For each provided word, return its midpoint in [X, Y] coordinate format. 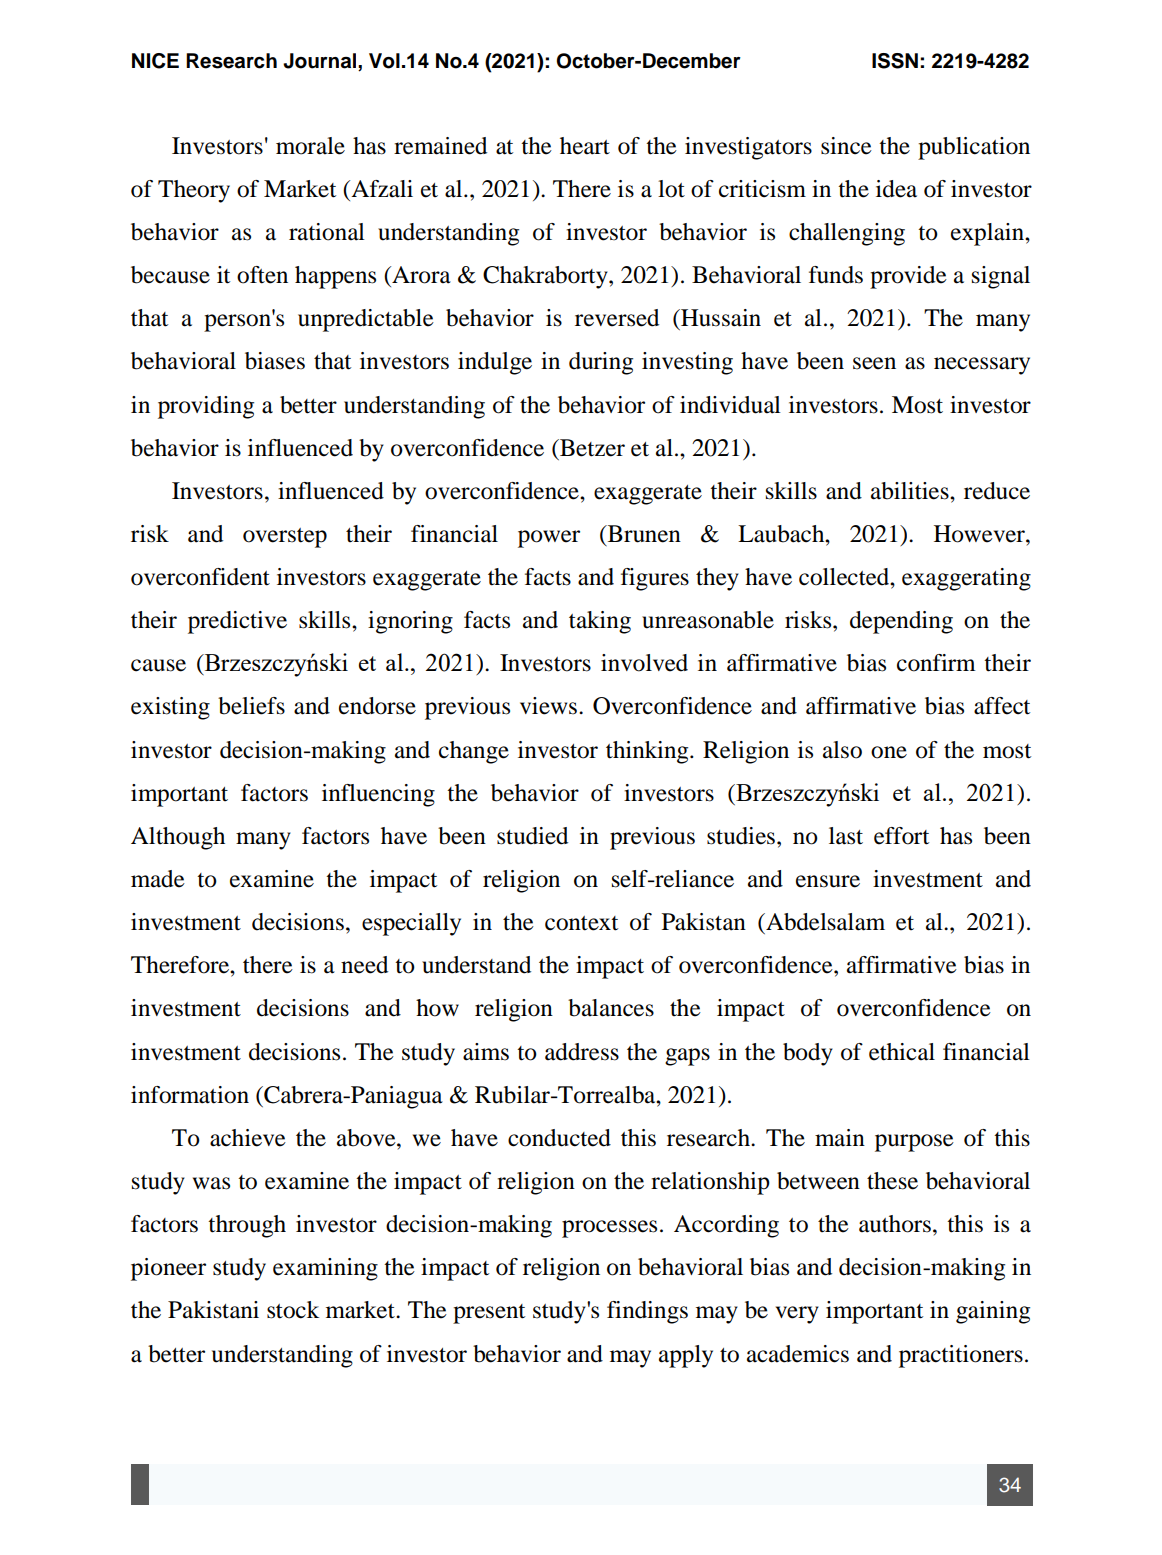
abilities [911, 491]
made [158, 879]
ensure [828, 881]
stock [293, 1310]
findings [647, 1312]
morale [310, 146]
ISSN [895, 61]
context [581, 923]
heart [585, 146]
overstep [285, 538]
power [549, 539]
